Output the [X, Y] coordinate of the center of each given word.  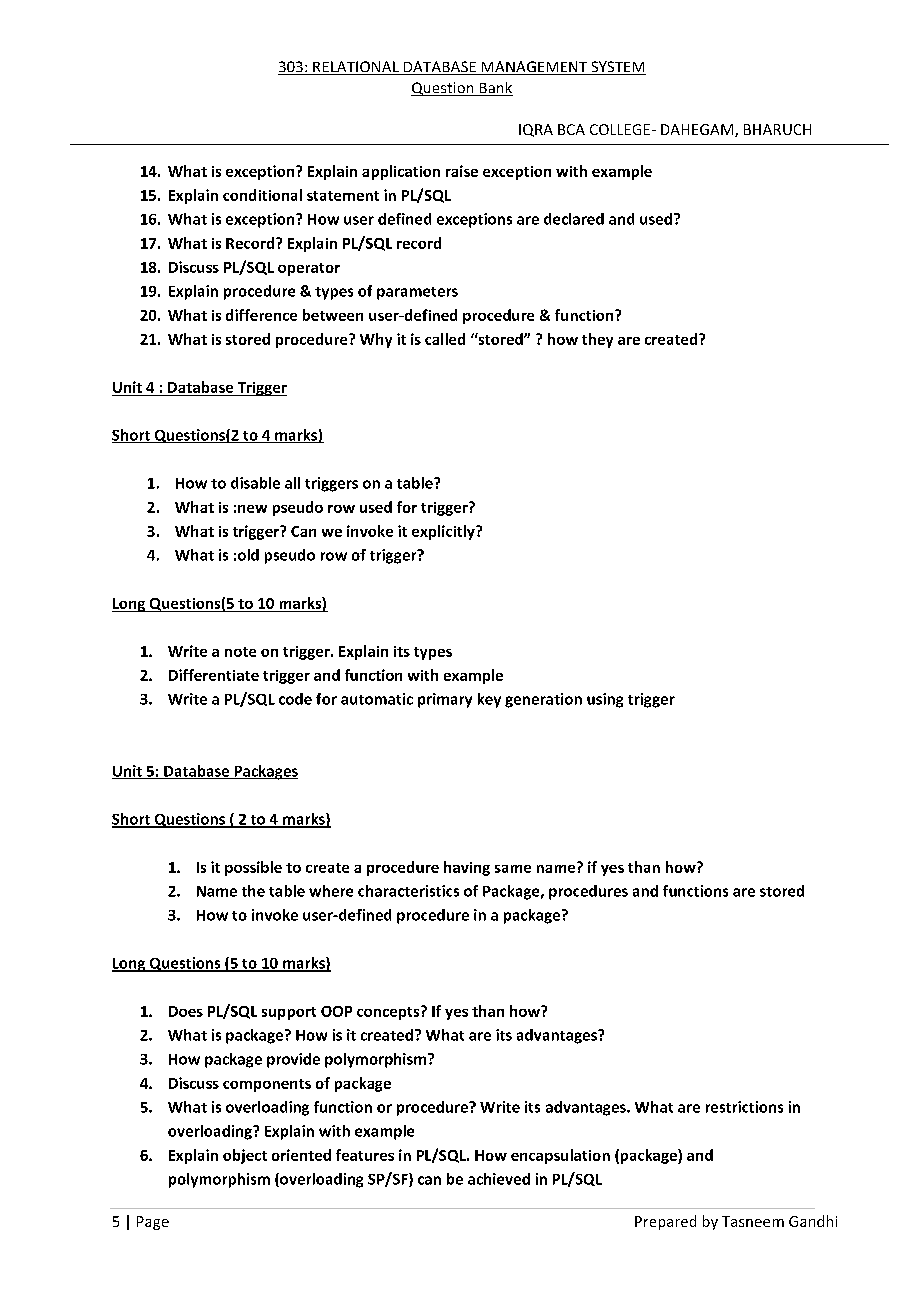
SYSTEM [617, 68]
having [467, 868]
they [597, 340]
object [245, 1156]
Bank [495, 89]
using [605, 700]
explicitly [444, 532]
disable [255, 483]
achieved [499, 1179]
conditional [262, 195]
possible [253, 868]
